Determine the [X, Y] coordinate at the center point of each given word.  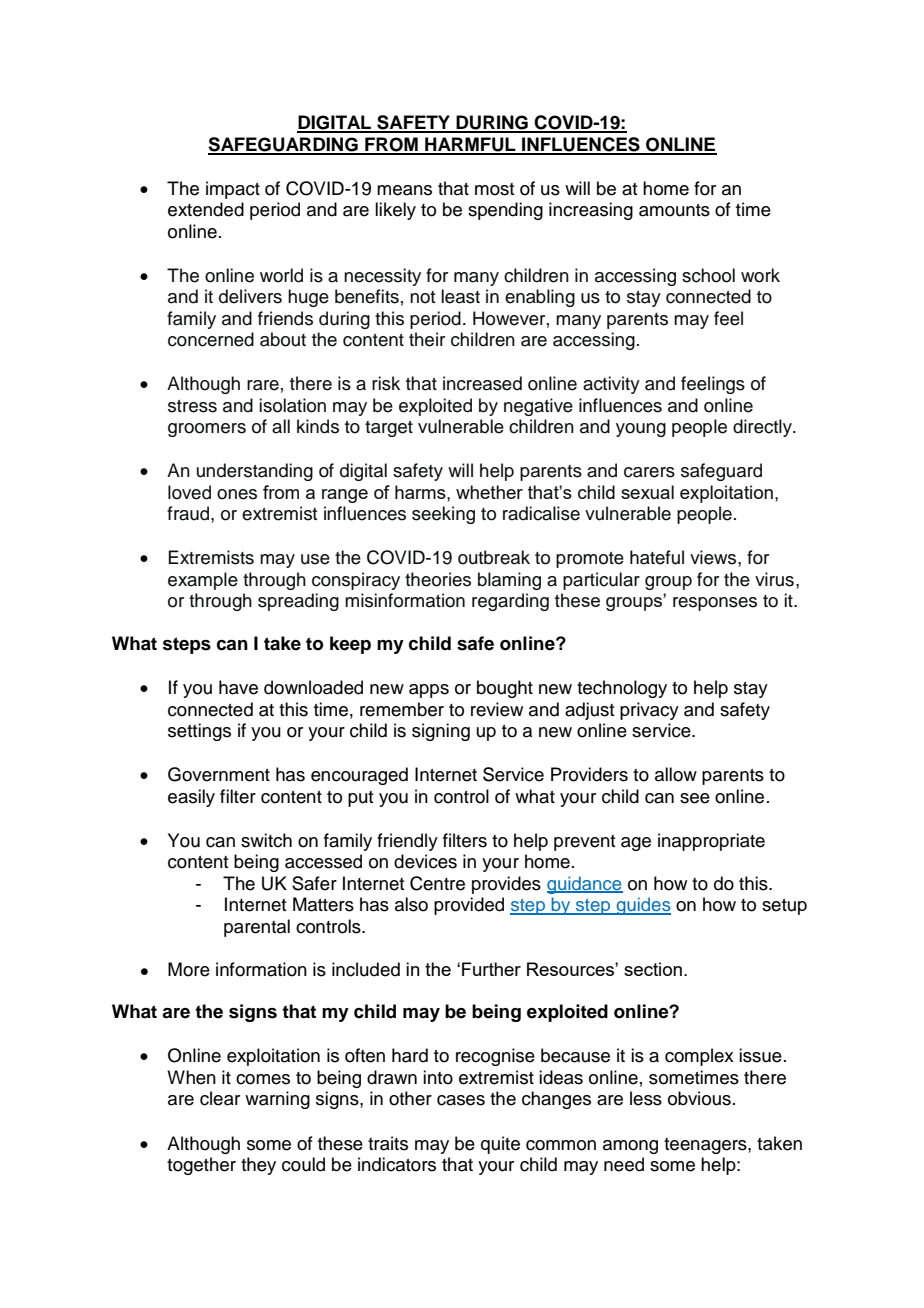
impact [233, 190]
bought [505, 689]
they [258, 1166]
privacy [649, 711]
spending [505, 211]
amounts [674, 210]
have [238, 687]
